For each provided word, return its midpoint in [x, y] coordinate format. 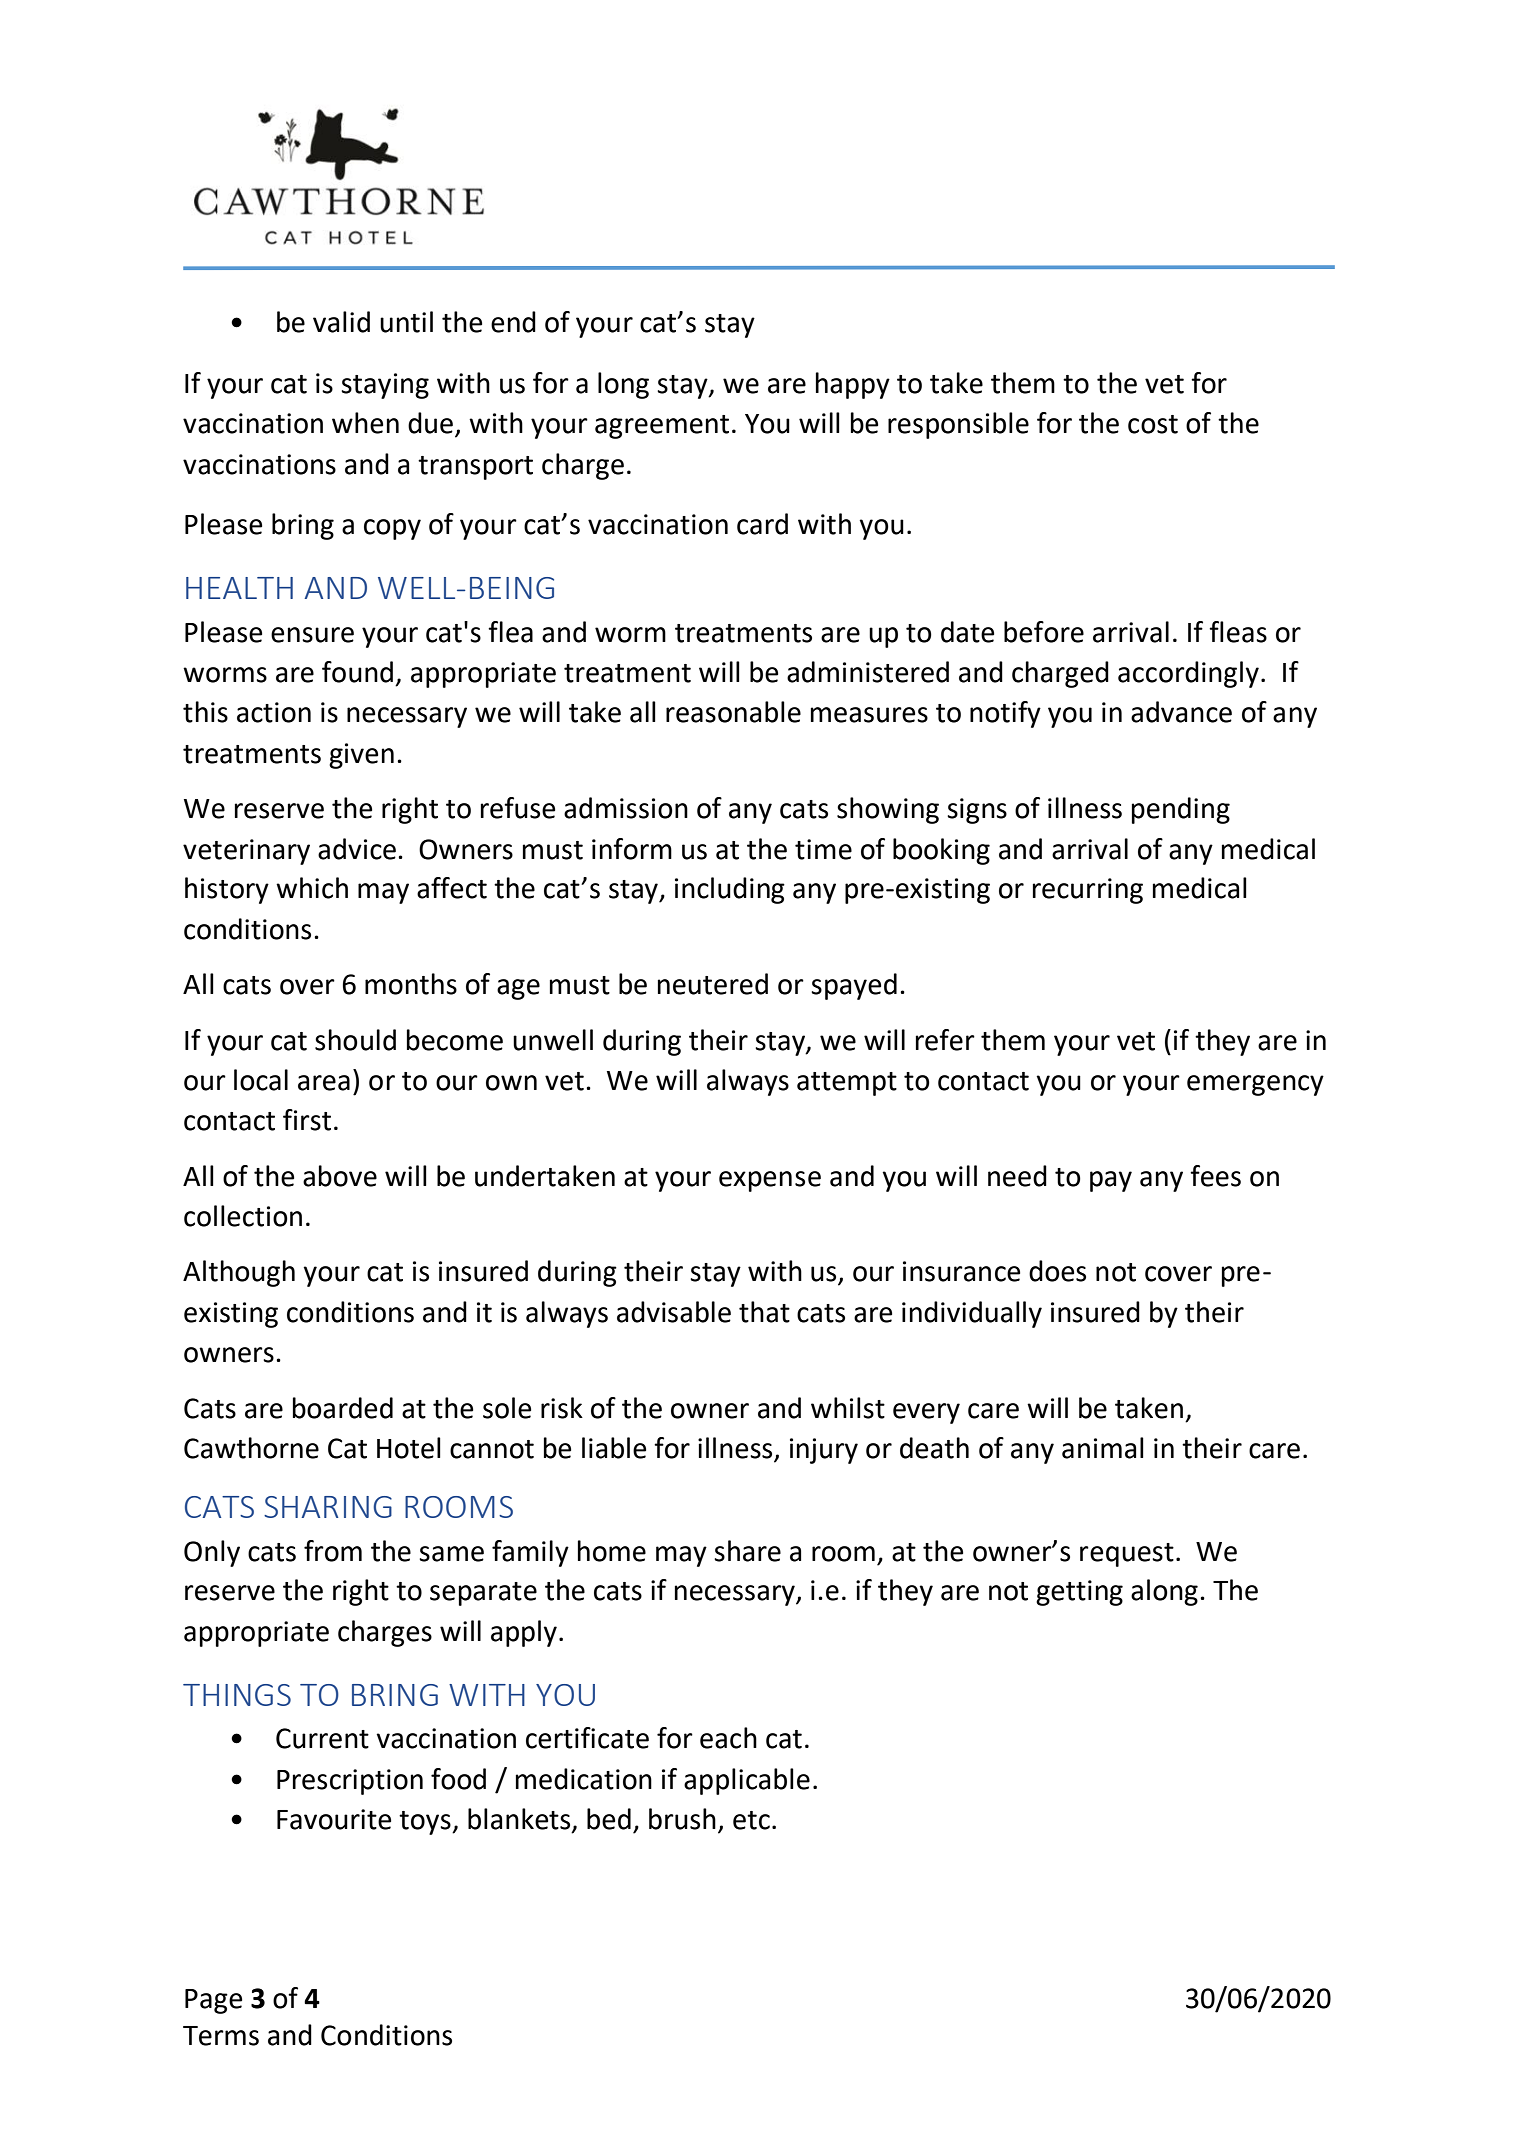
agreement [662, 427]
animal [1103, 1448]
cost [1153, 424]
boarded [343, 1408]
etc [751, 1820]
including [730, 890]
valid [341, 322]
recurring [1088, 891]
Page [213, 2001]
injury [824, 1451]
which [312, 888]
